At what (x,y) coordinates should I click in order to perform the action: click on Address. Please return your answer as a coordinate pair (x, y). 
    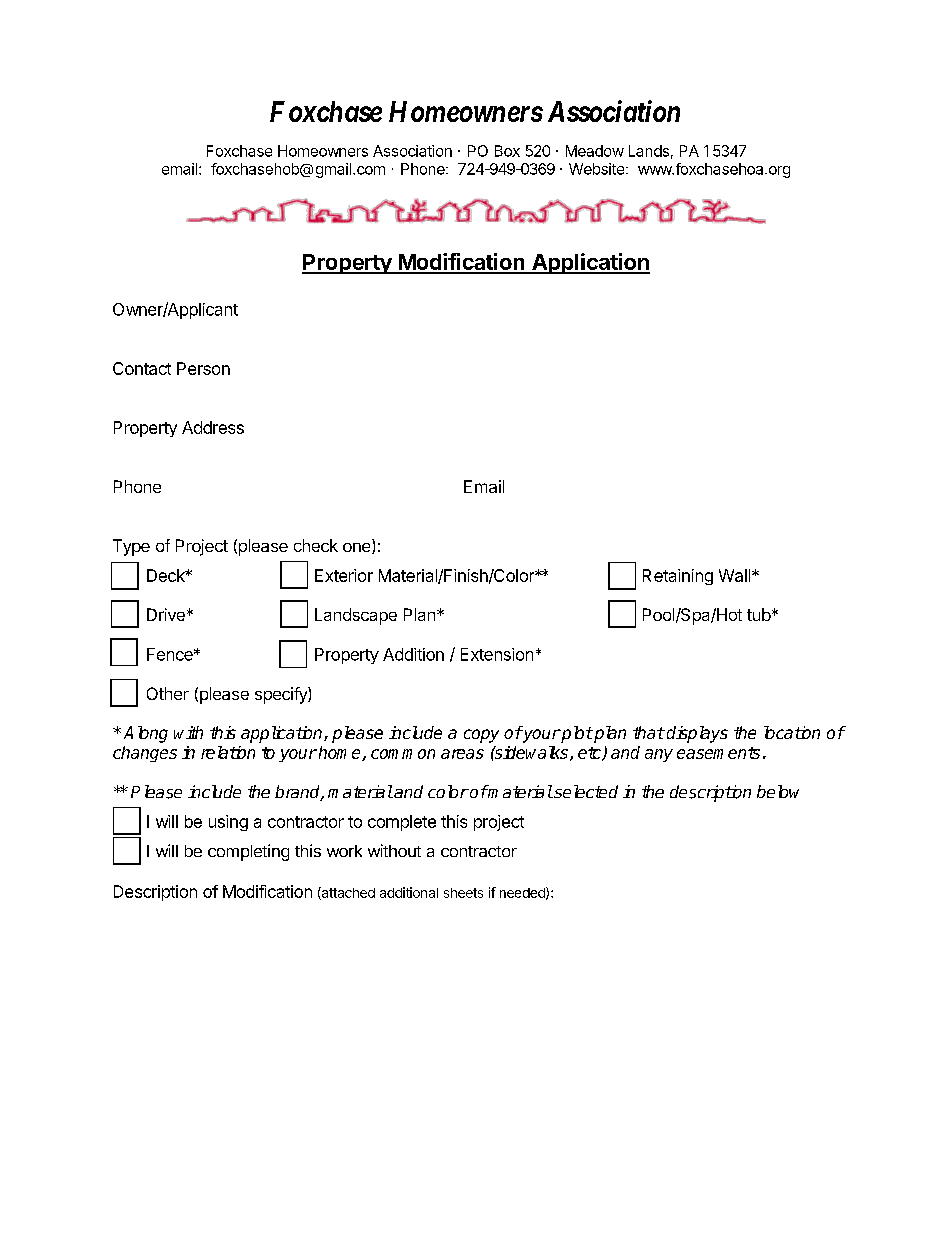
    Looking at the image, I should click on (213, 427).
